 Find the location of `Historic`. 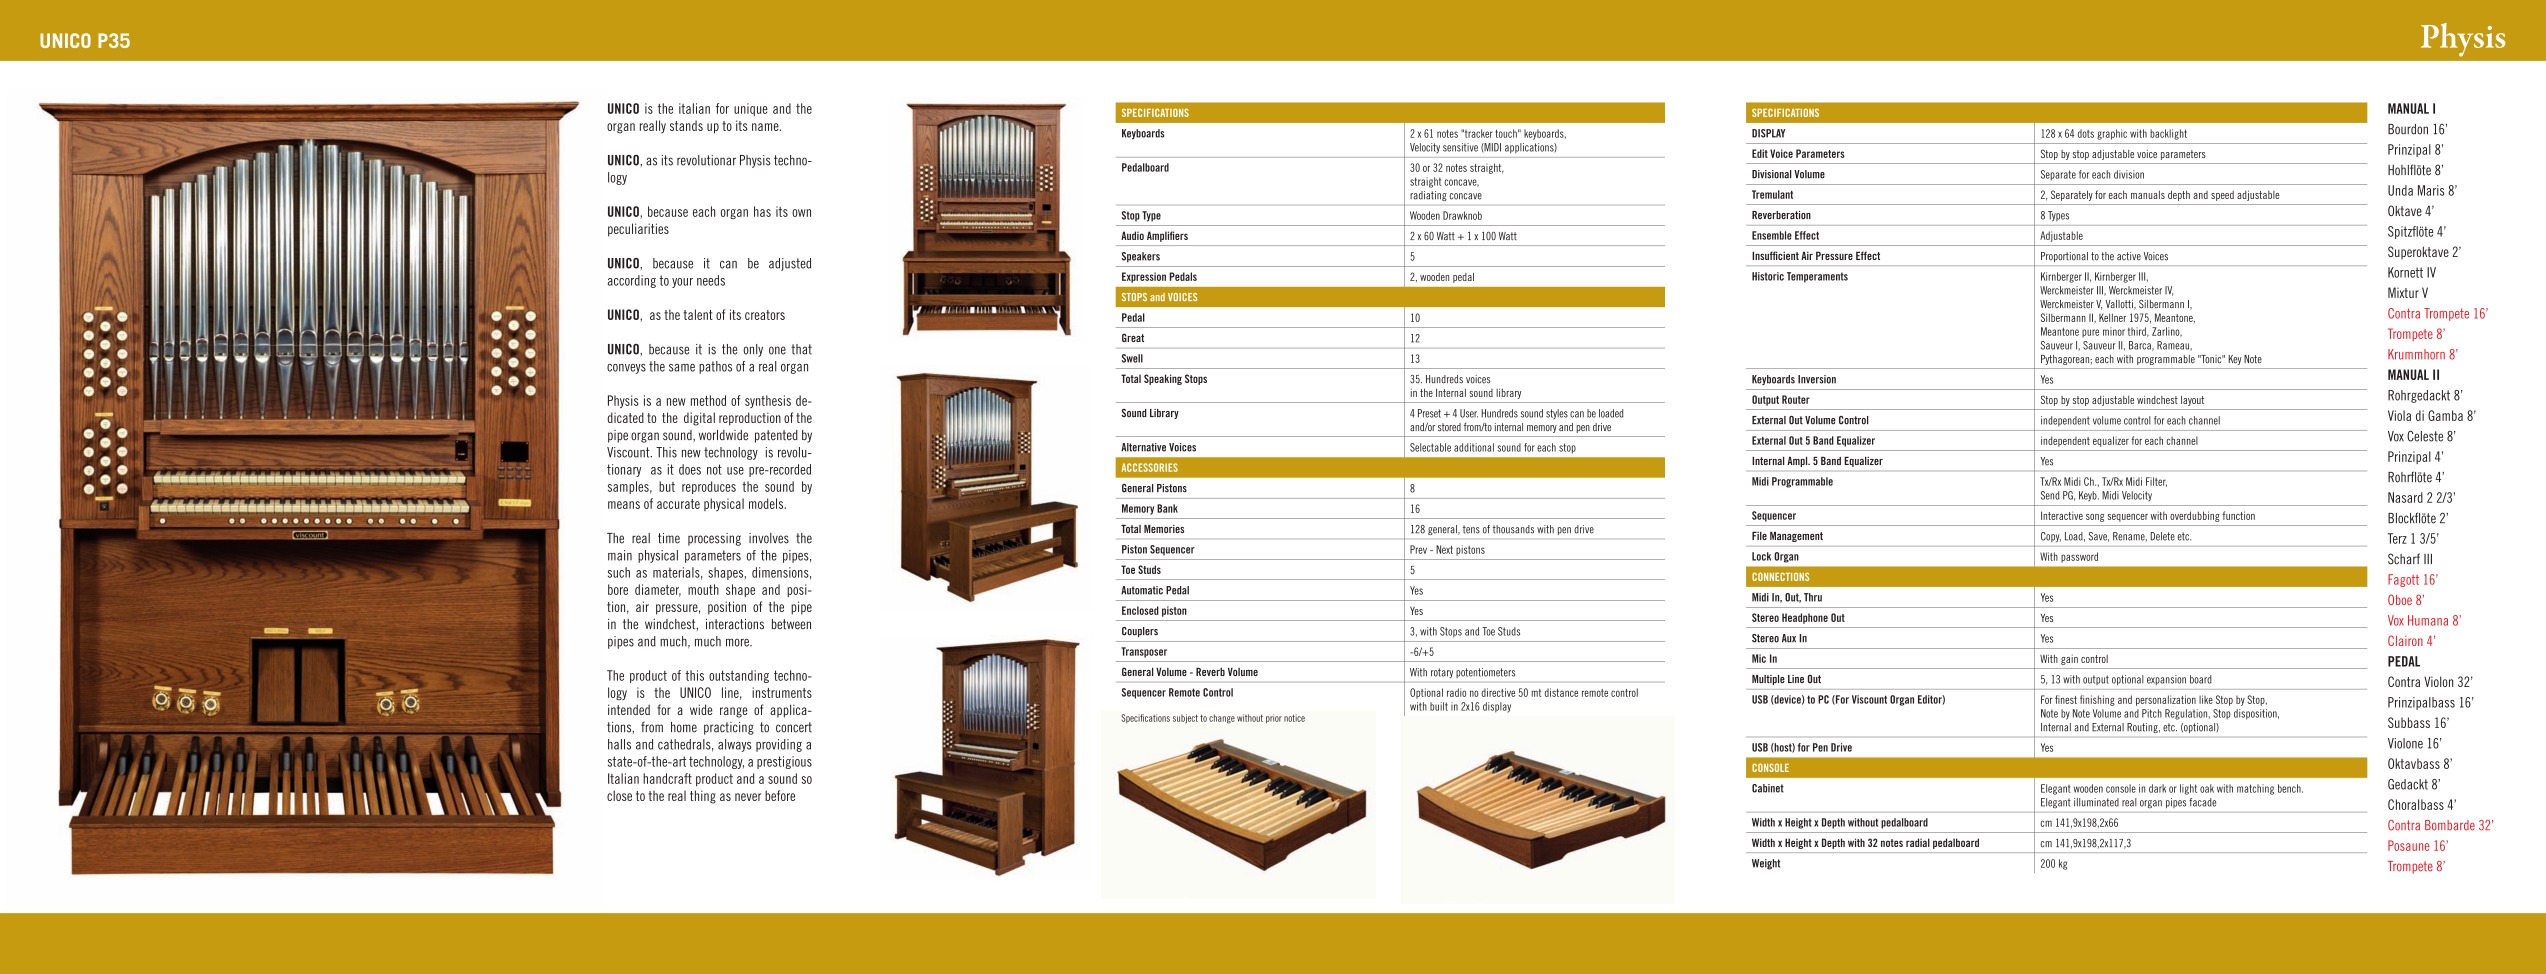

Historic is located at coordinates (1768, 276).
